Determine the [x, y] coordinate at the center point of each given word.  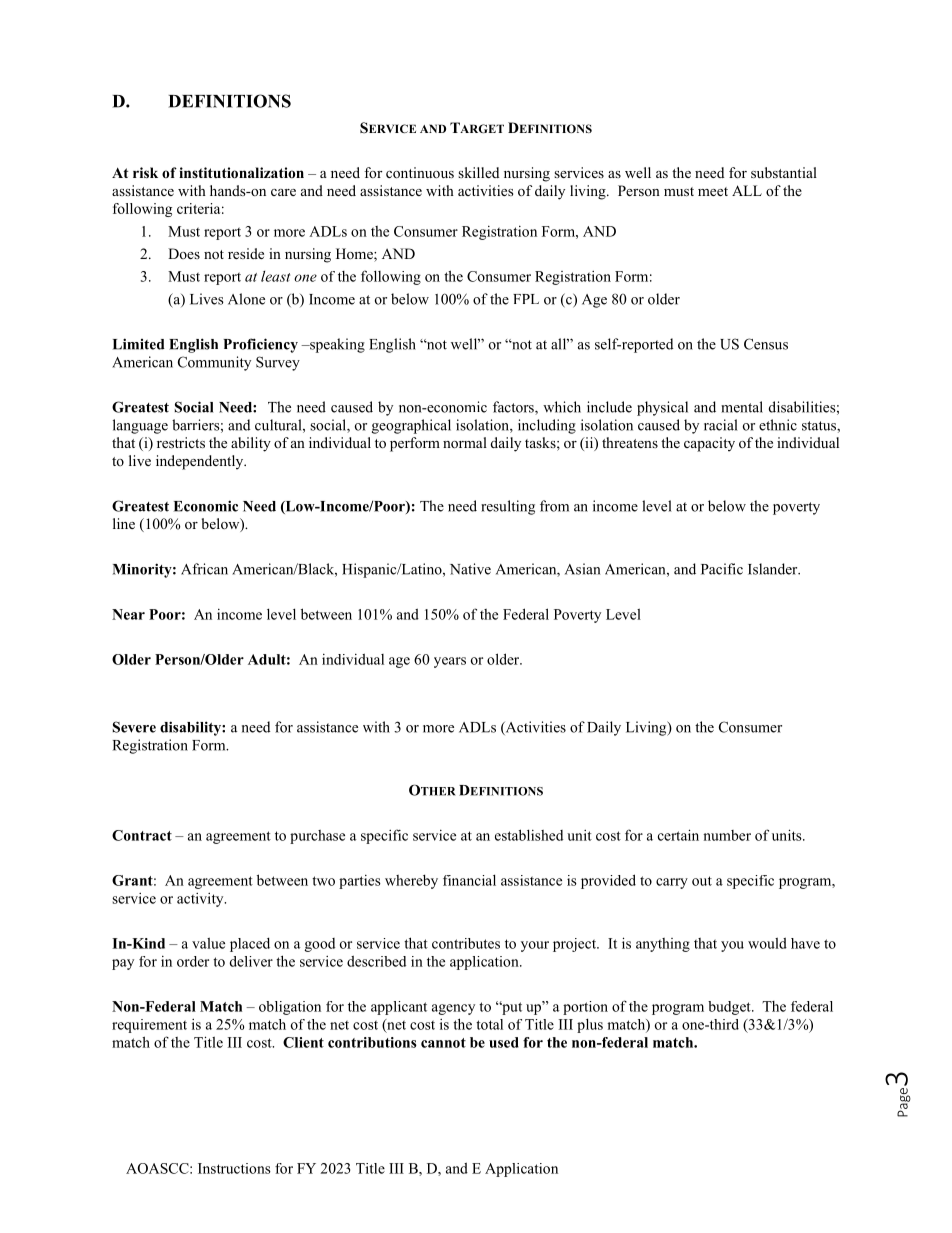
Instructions [234, 1168]
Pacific [722, 569]
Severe [134, 727]
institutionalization [241, 173]
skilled [478, 172]
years [450, 662]
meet [713, 191]
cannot [443, 1043]
